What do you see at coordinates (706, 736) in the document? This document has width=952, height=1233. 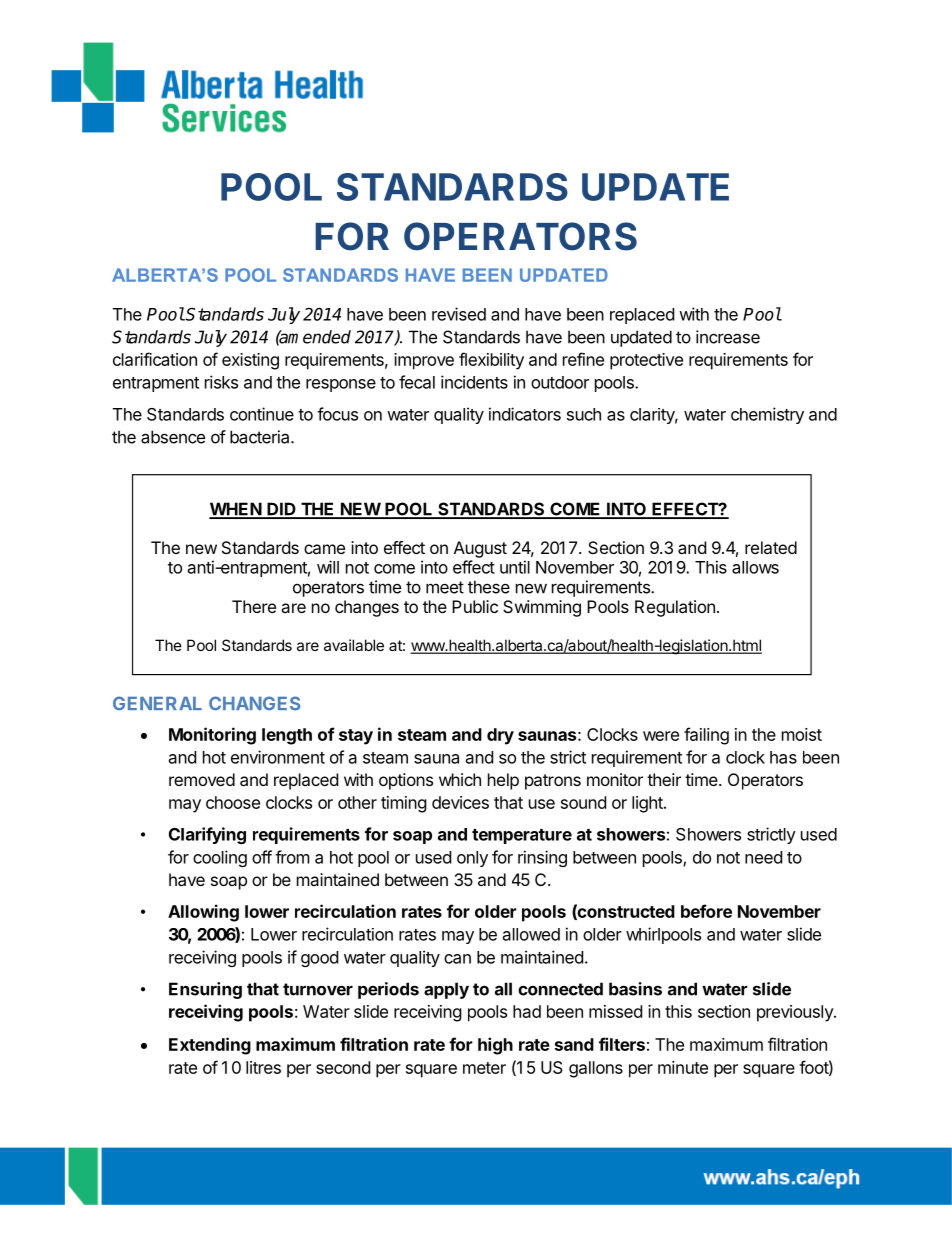 I see `failing` at bounding box center [706, 736].
